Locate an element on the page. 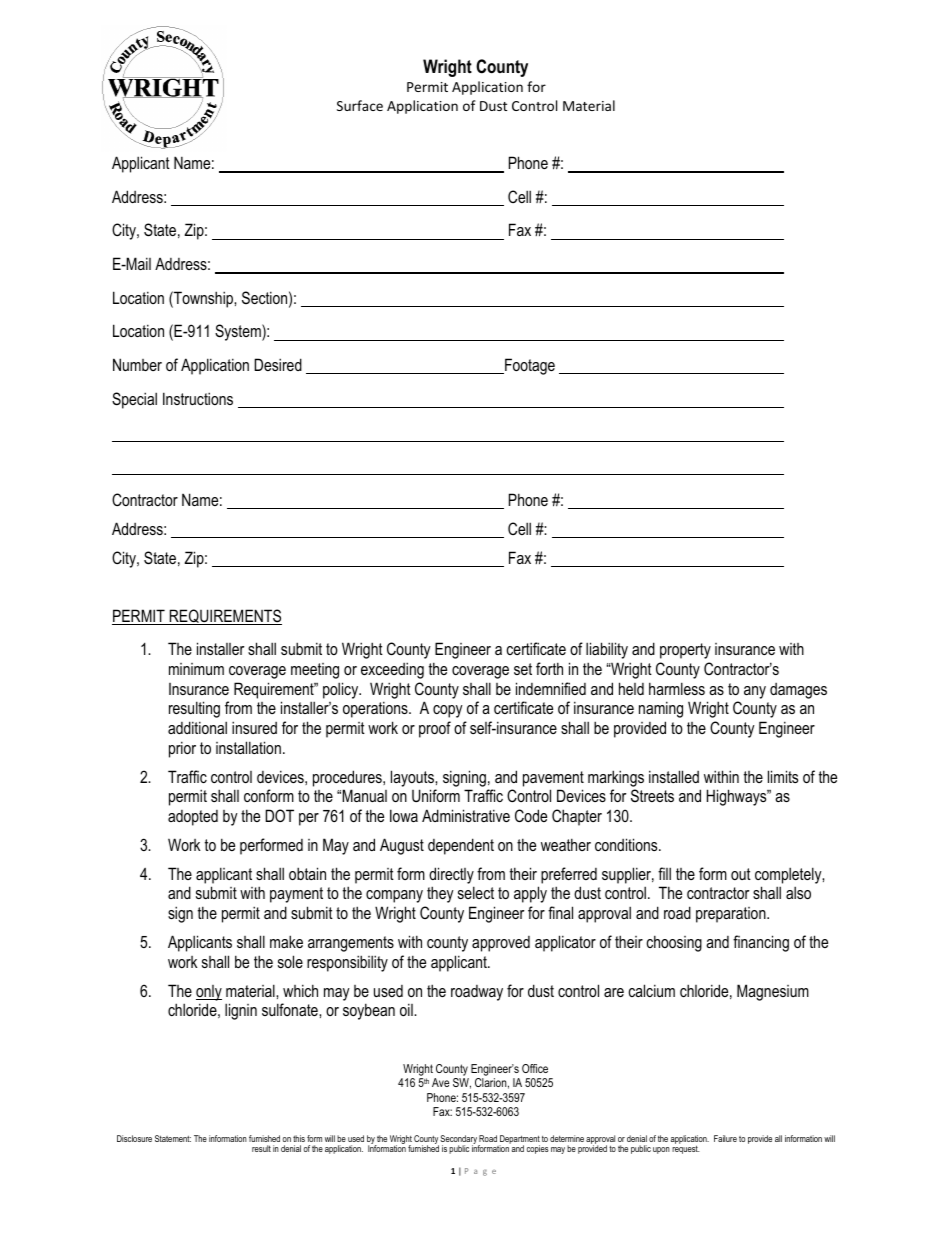 The height and width of the page is (1233, 952). Department is located at coordinates (520, 1140).
